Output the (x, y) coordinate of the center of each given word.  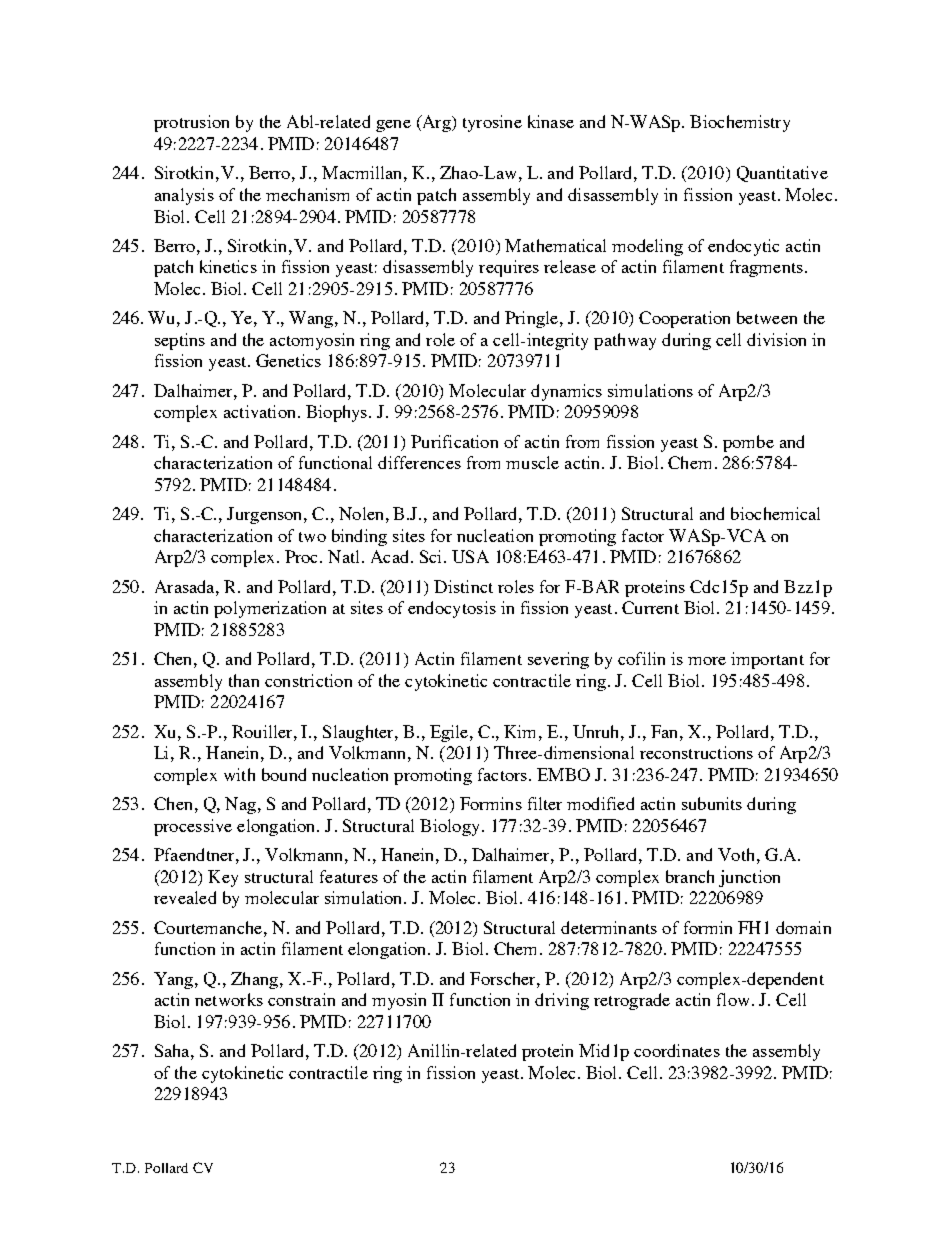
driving (562, 1001)
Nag (240, 805)
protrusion (191, 123)
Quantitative (782, 174)
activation (261, 411)
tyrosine (492, 123)
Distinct (463, 586)
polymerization (270, 609)
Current (650, 607)
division (776, 339)
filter (545, 803)
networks (229, 999)
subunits (712, 803)
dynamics (566, 392)
